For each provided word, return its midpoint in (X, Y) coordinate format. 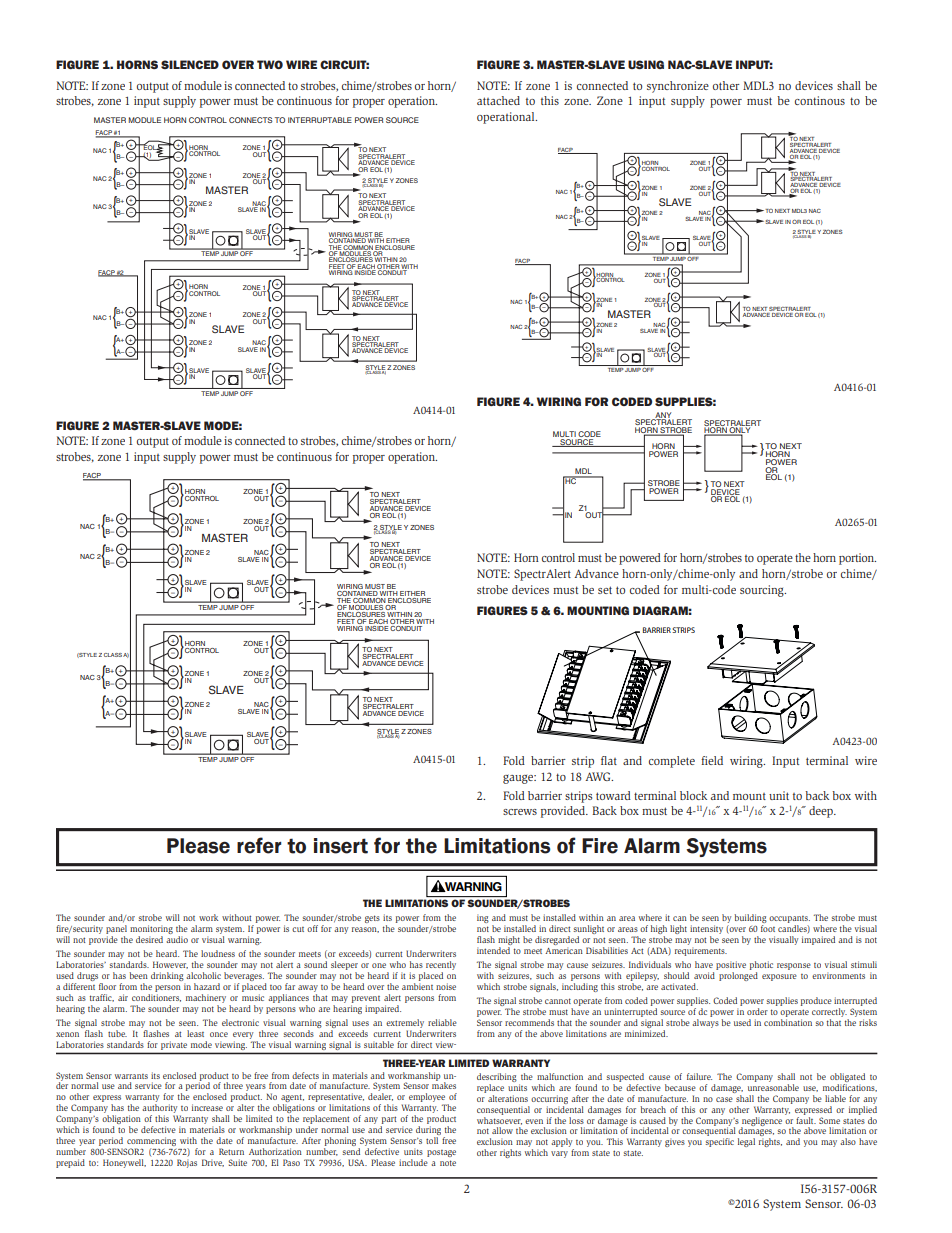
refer (259, 845)
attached (498, 100)
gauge (519, 779)
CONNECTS (250, 120)
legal (746, 1142)
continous (820, 100)
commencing (150, 1143)
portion (857, 559)
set (605, 590)
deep (822, 812)
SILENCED (190, 64)
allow (502, 1130)
